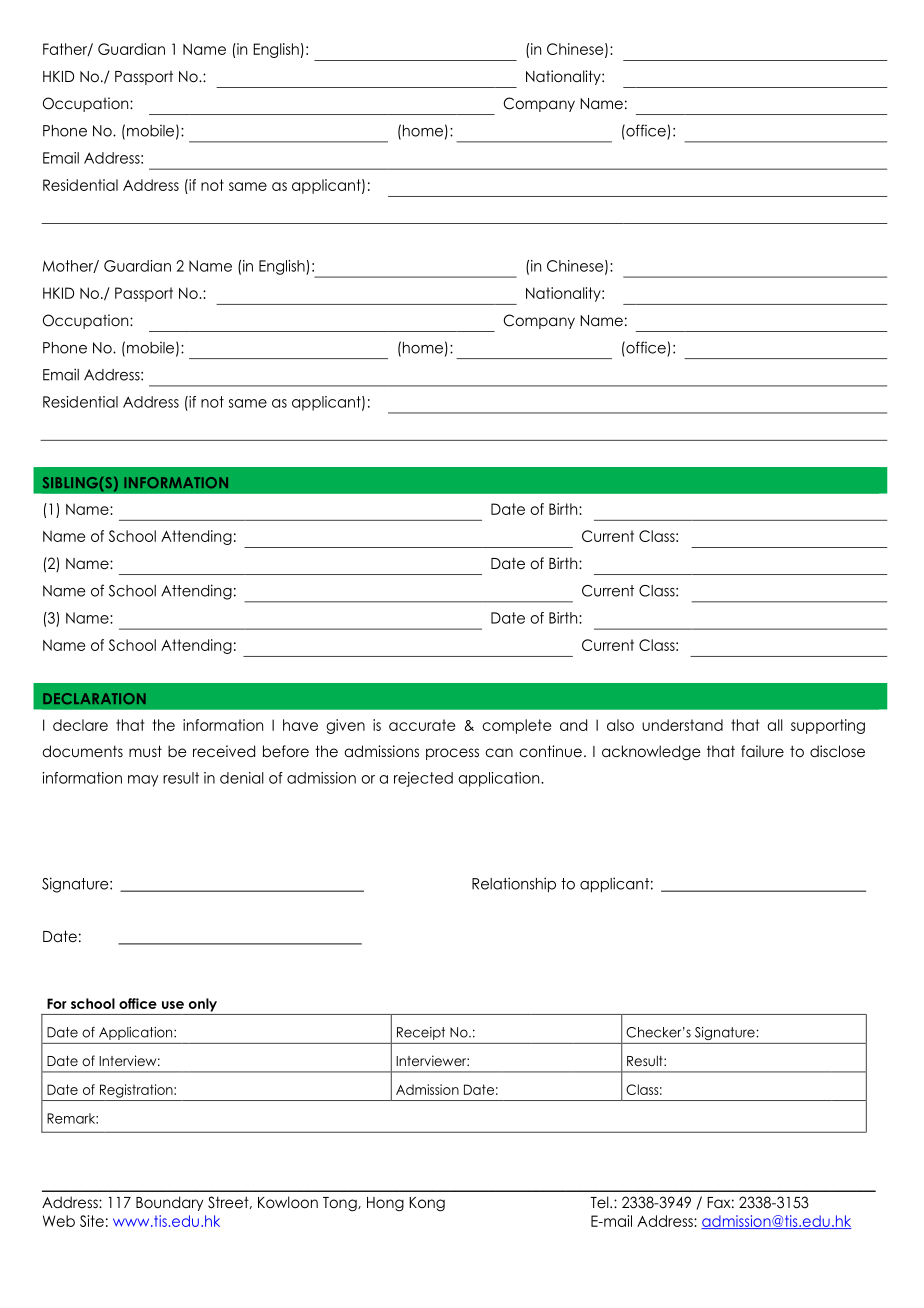 The image size is (924, 1308). What do you see at coordinates (203, 1005) in the page?
I see `only` at bounding box center [203, 1005].
